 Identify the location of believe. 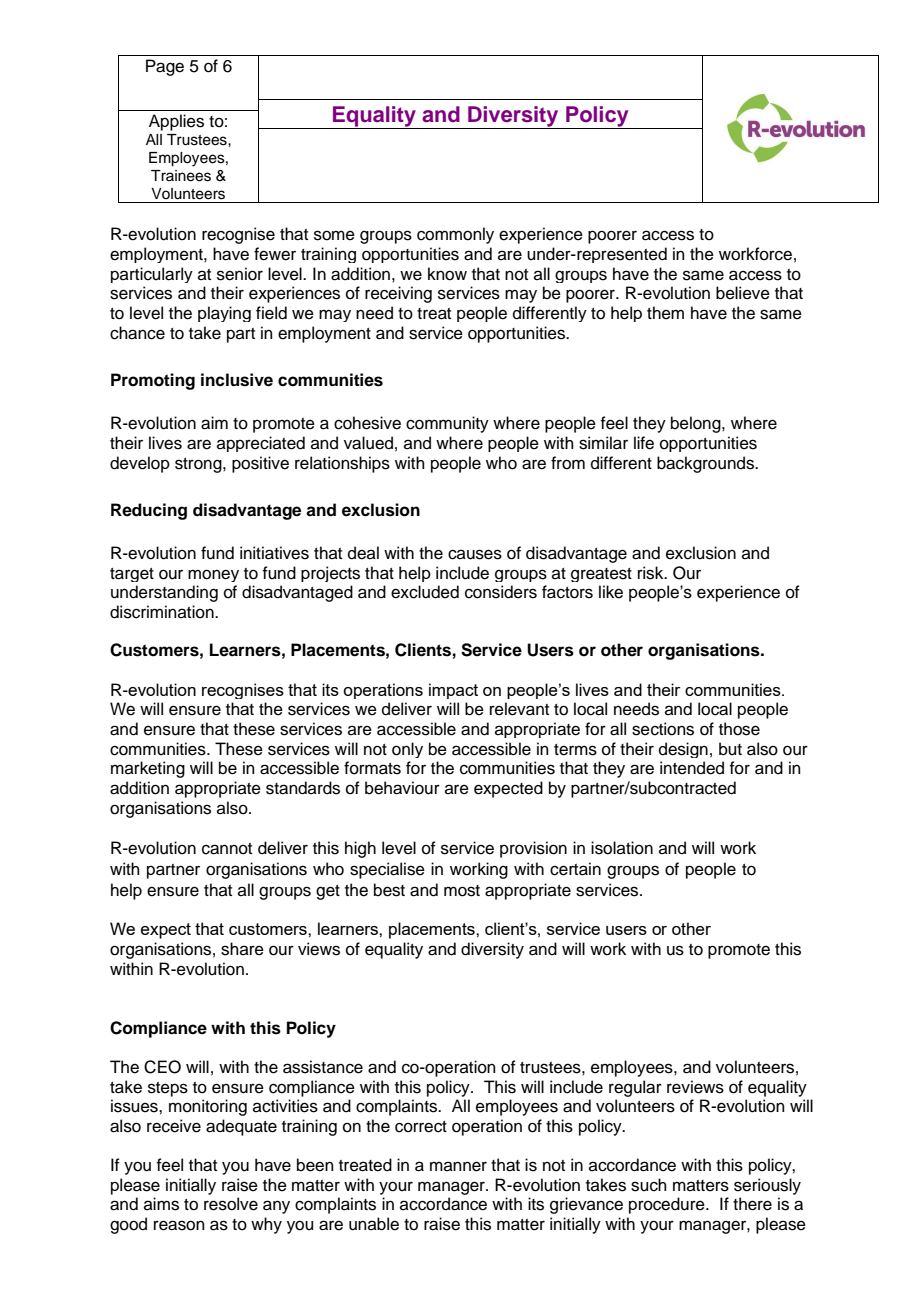
(743, 293).
